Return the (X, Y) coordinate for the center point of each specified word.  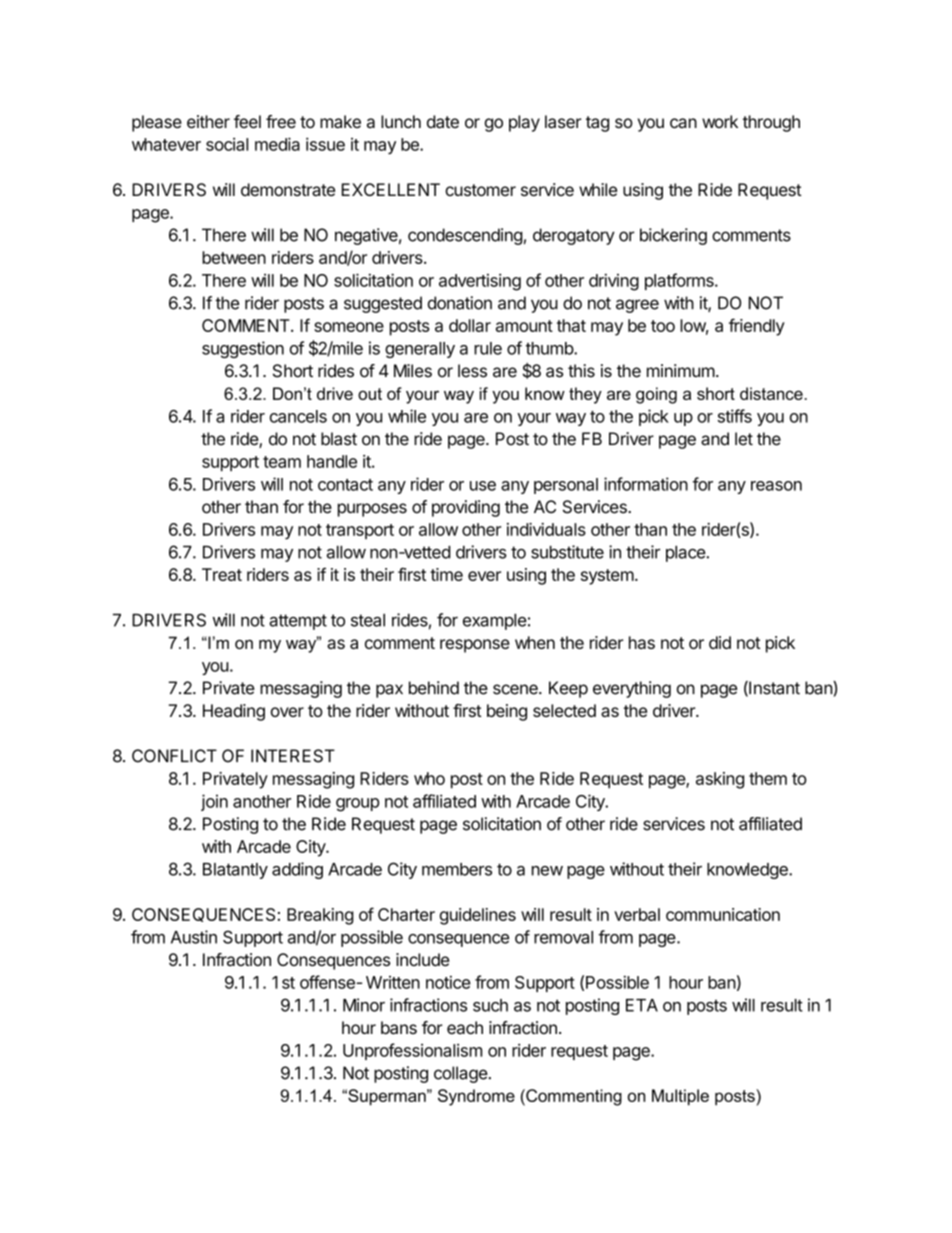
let (744, 439)
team (282, 462)
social (227, 144)
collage (461, 1074)
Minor (364, 1005)
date (443, 122)
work (720, 121)
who (429, 778)
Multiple (680, 1097)
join (214, 802)
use (483, 486)
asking (720, 780)
